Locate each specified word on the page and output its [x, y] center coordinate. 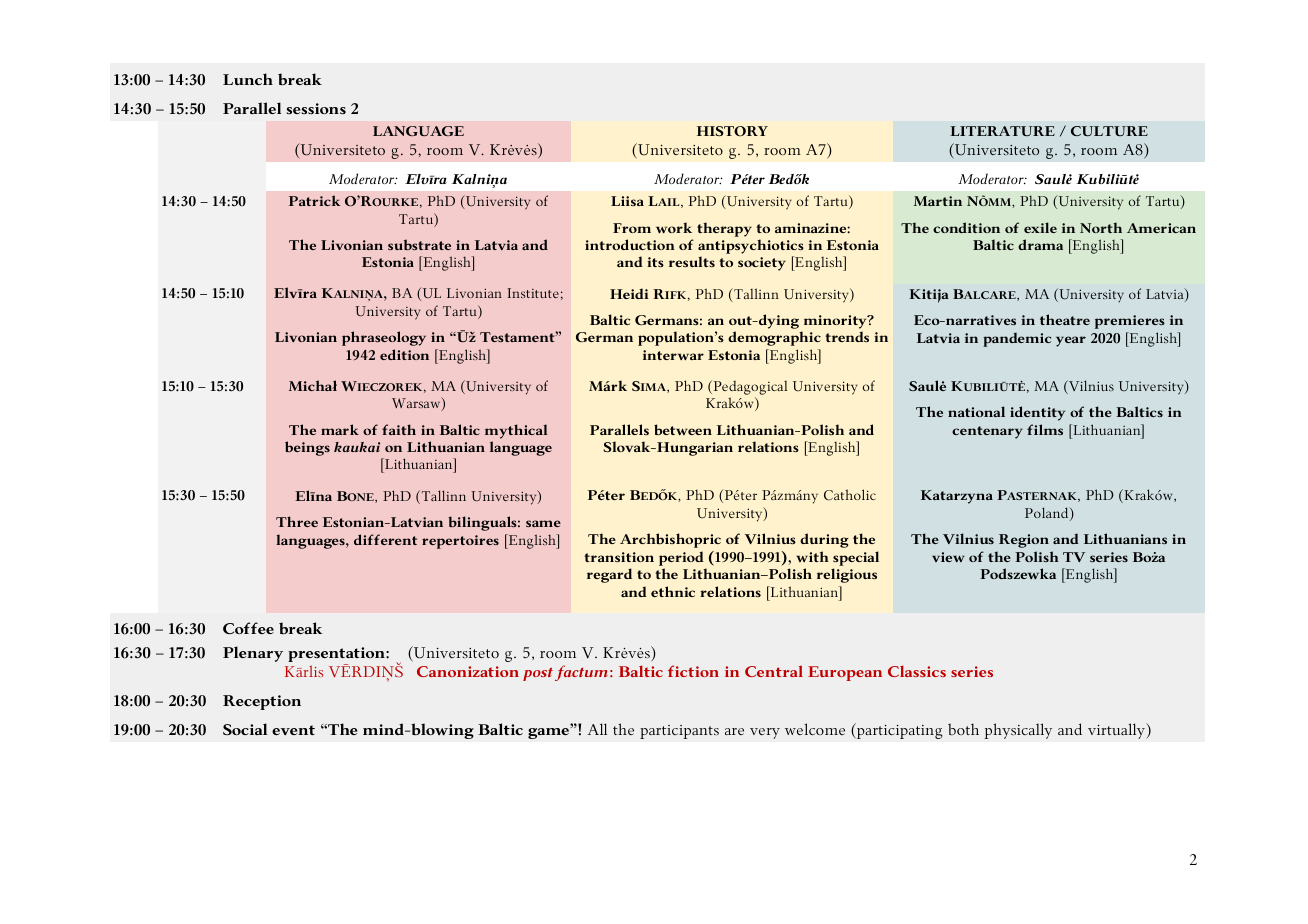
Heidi [629, 293]
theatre [1065, 319]
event [293, 730]
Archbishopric [670, 540]
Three [297, 521]
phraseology [384, 338]
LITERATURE [1002, 131]
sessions [316, 108]
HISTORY [732, 131]
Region [1024, 541]
